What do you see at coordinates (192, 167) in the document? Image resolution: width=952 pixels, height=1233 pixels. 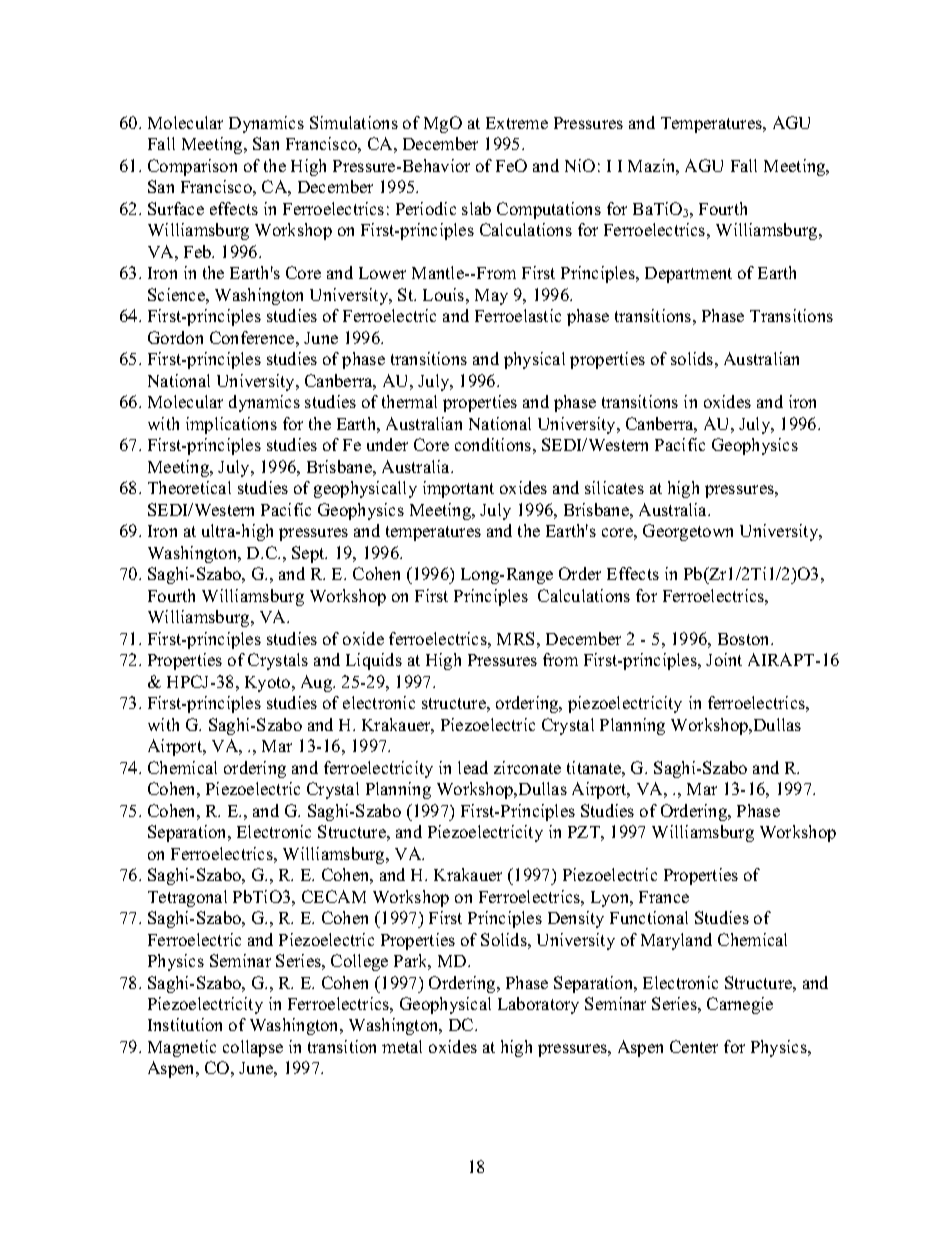 I see `Comparison` at bounding box center [192, 167].
